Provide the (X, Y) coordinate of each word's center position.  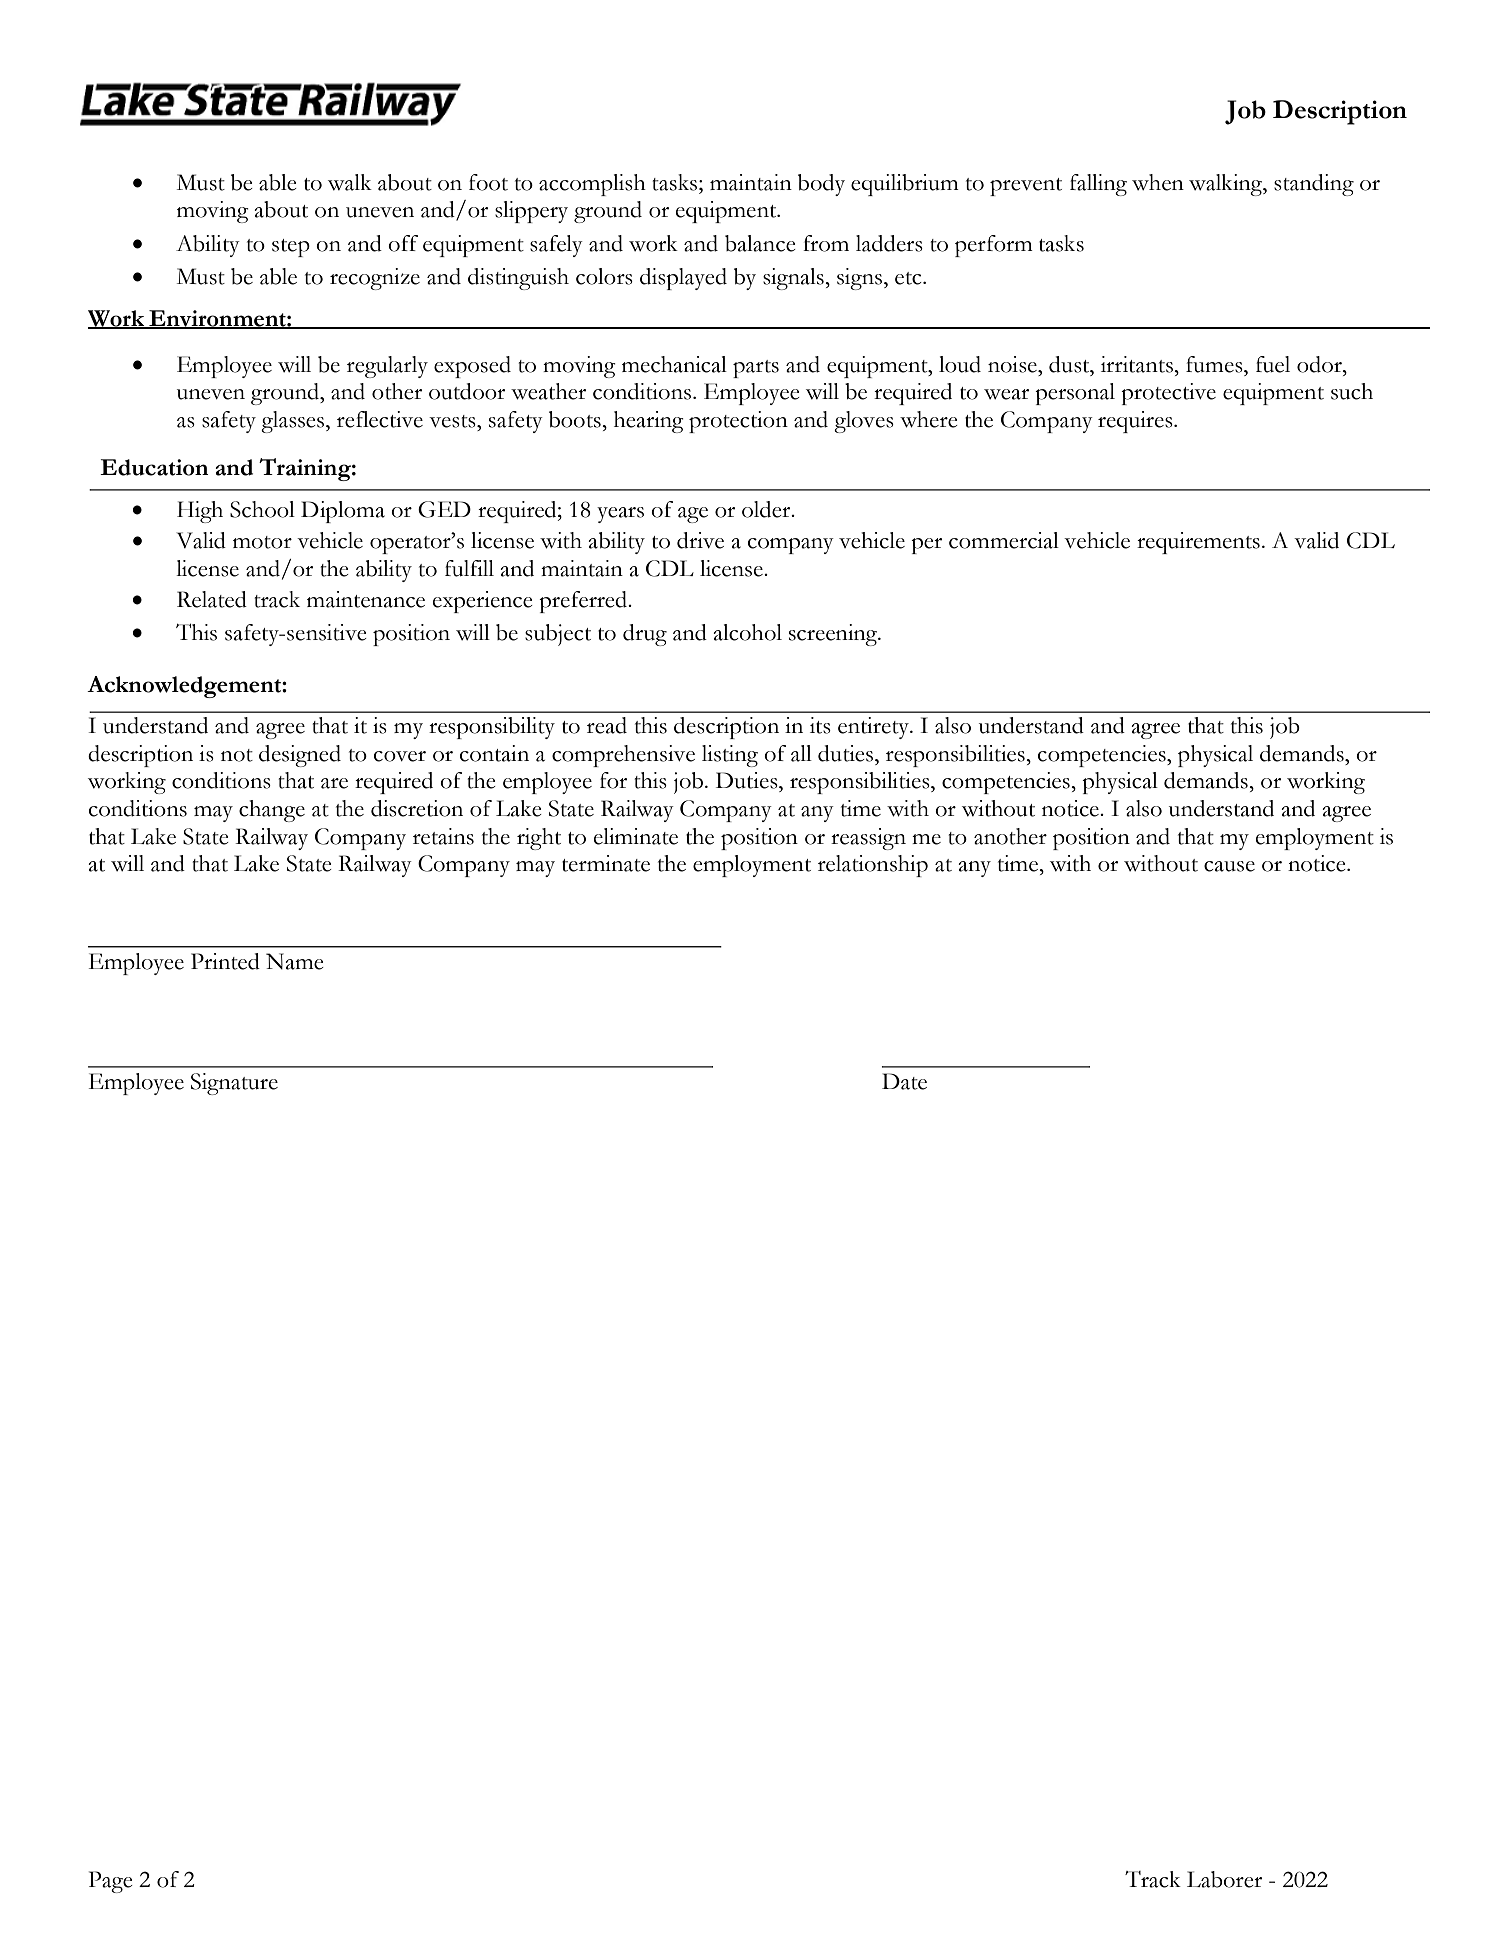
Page (111, 1882)
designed (300, 756)
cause (1229, 866)
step (291, 248)
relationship (873, 866)
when (1158, 182)
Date (904, 1081)
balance (760, 243)
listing (730, 756)
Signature (234, 1084)
